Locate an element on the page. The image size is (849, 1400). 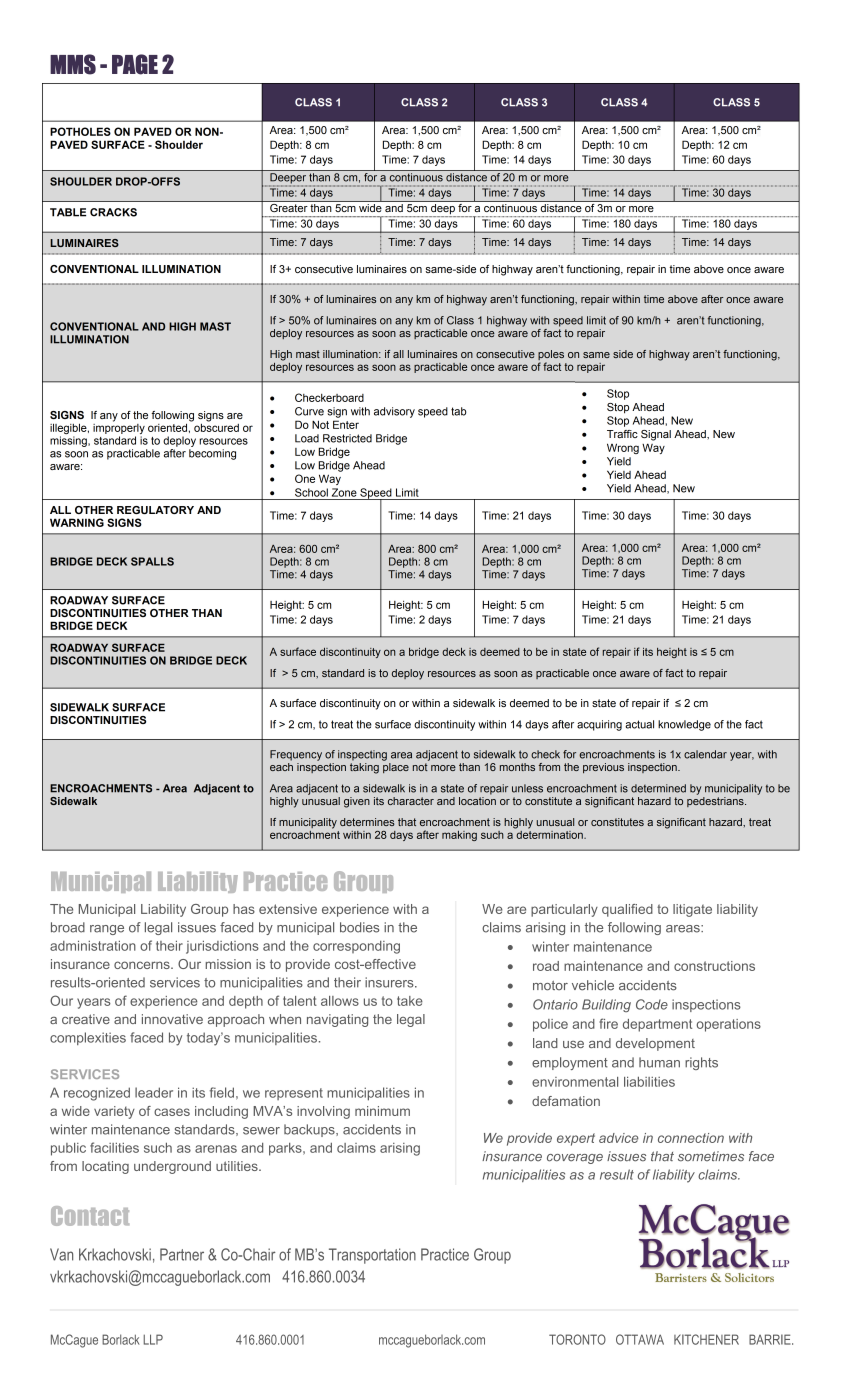
place is located at coordinates (396, 768).
